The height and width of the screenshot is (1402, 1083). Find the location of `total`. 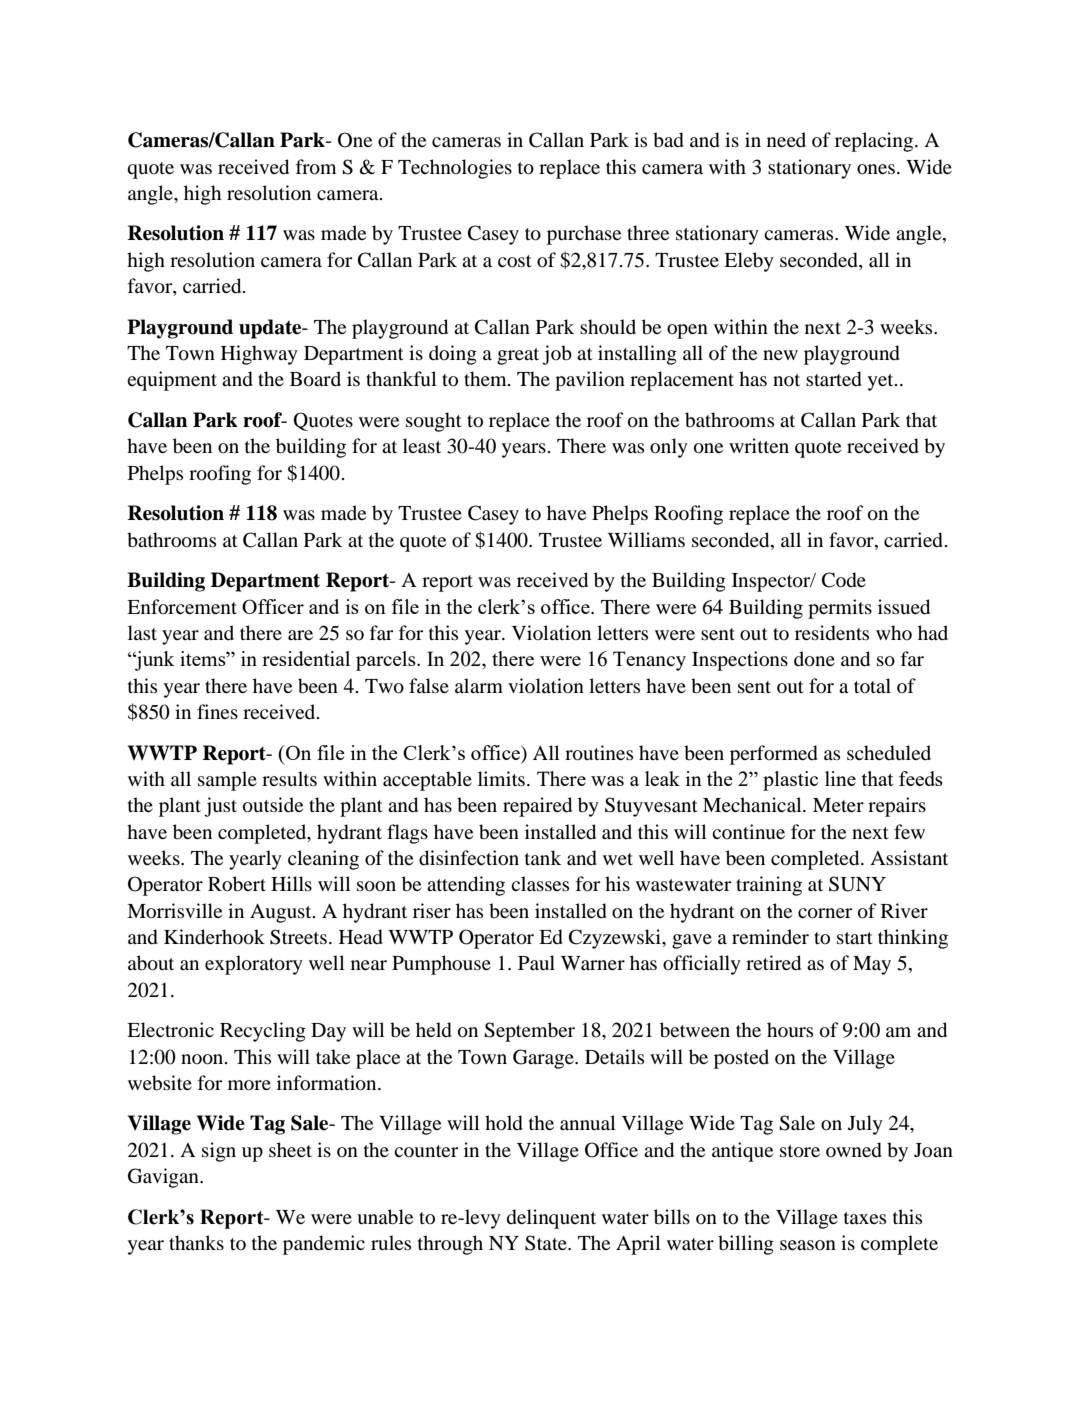

total is located at coordinates (872, 685).
